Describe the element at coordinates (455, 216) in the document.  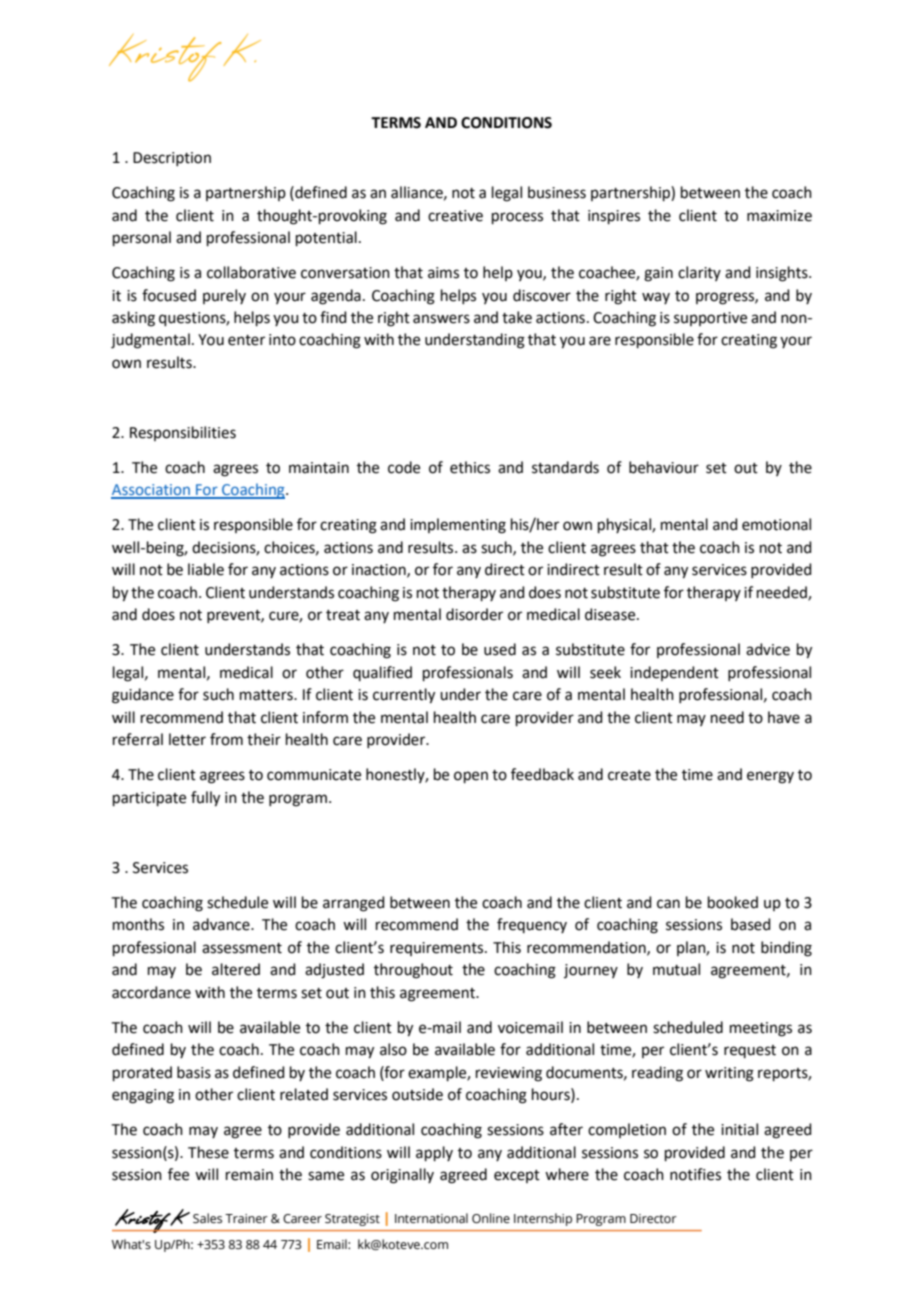
I see `creative` at that location.
